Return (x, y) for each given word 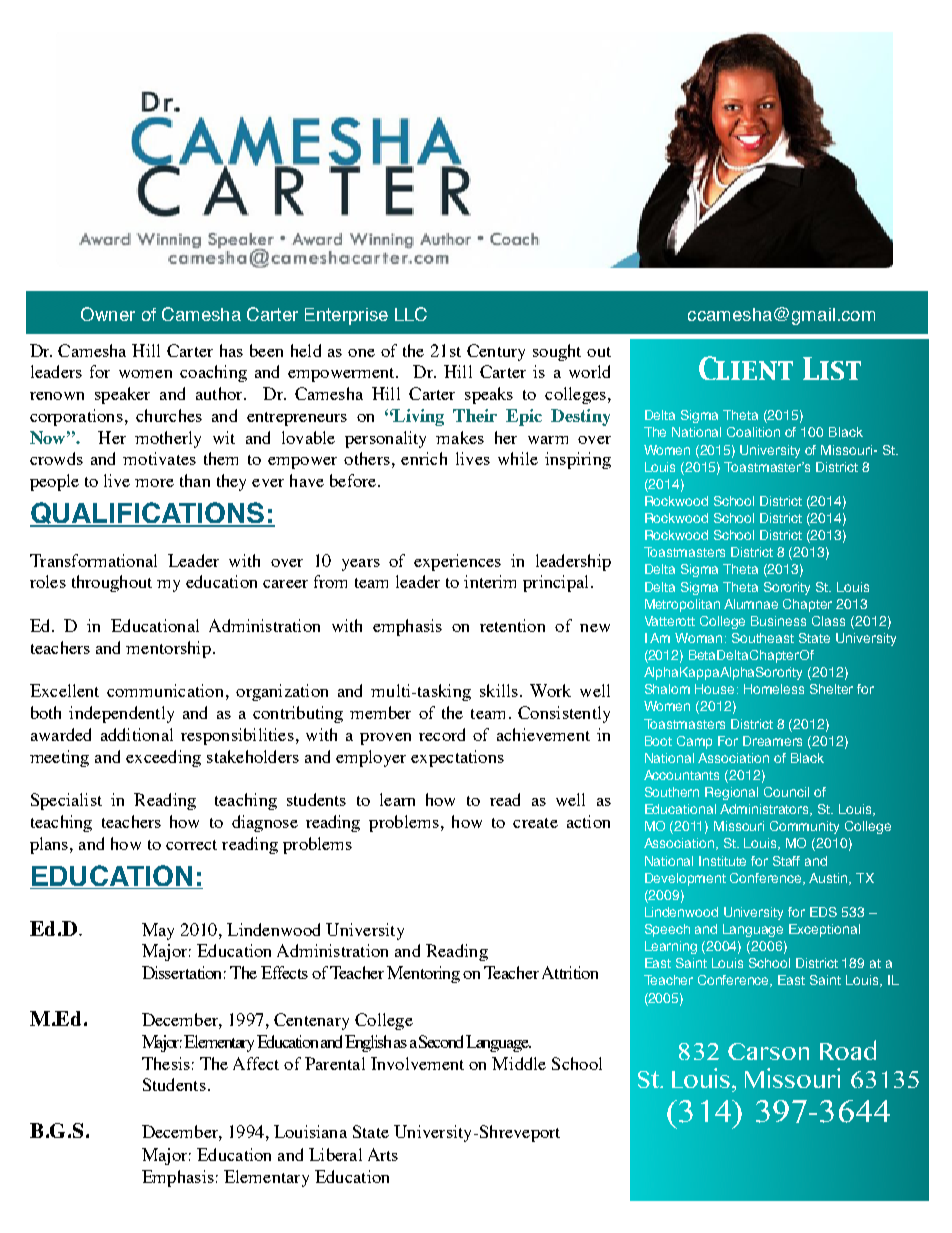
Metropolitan (682, 605)
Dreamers (772, 741)
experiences (457, 562)
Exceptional (824, 930)
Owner (108, 314)
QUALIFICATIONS (148, 514)
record (442, 734)
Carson (768, 1051)
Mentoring (423, 974)
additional (137, 734)
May (158, 931)
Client (746, 368)
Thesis (166, 1063)
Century (496, 352)
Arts (383, 1154)
